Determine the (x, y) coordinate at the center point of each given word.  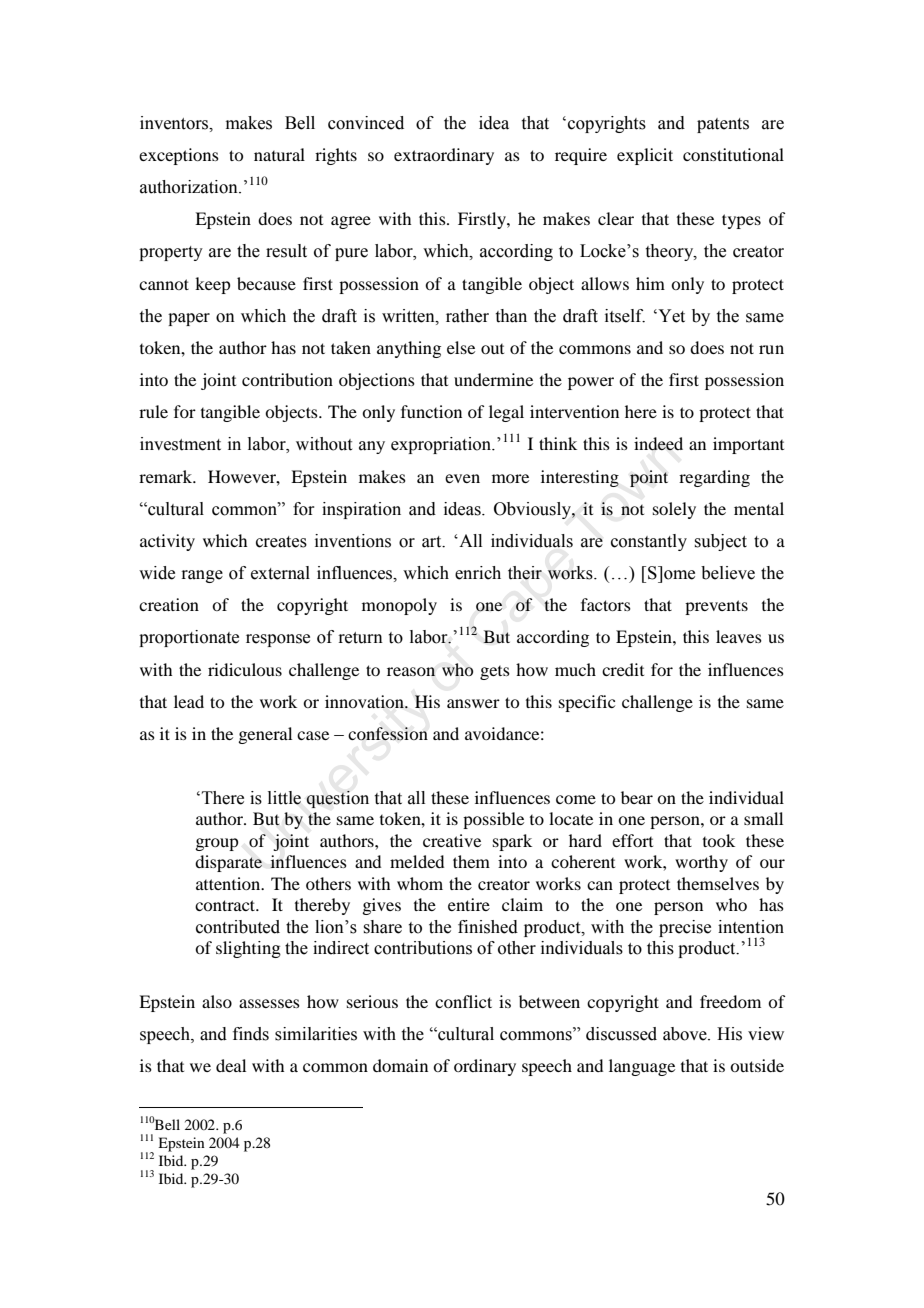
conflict (463, 1001)
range (202, 576)
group (216, 844)
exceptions (179, 156)
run (771, 349)
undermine (493, 379)
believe (728, 573)
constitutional (733, 154)
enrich (478, 573)
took (719, 840)
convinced (366, 123)
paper (189, 319)
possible (493, 820)
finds (251, 1034)
